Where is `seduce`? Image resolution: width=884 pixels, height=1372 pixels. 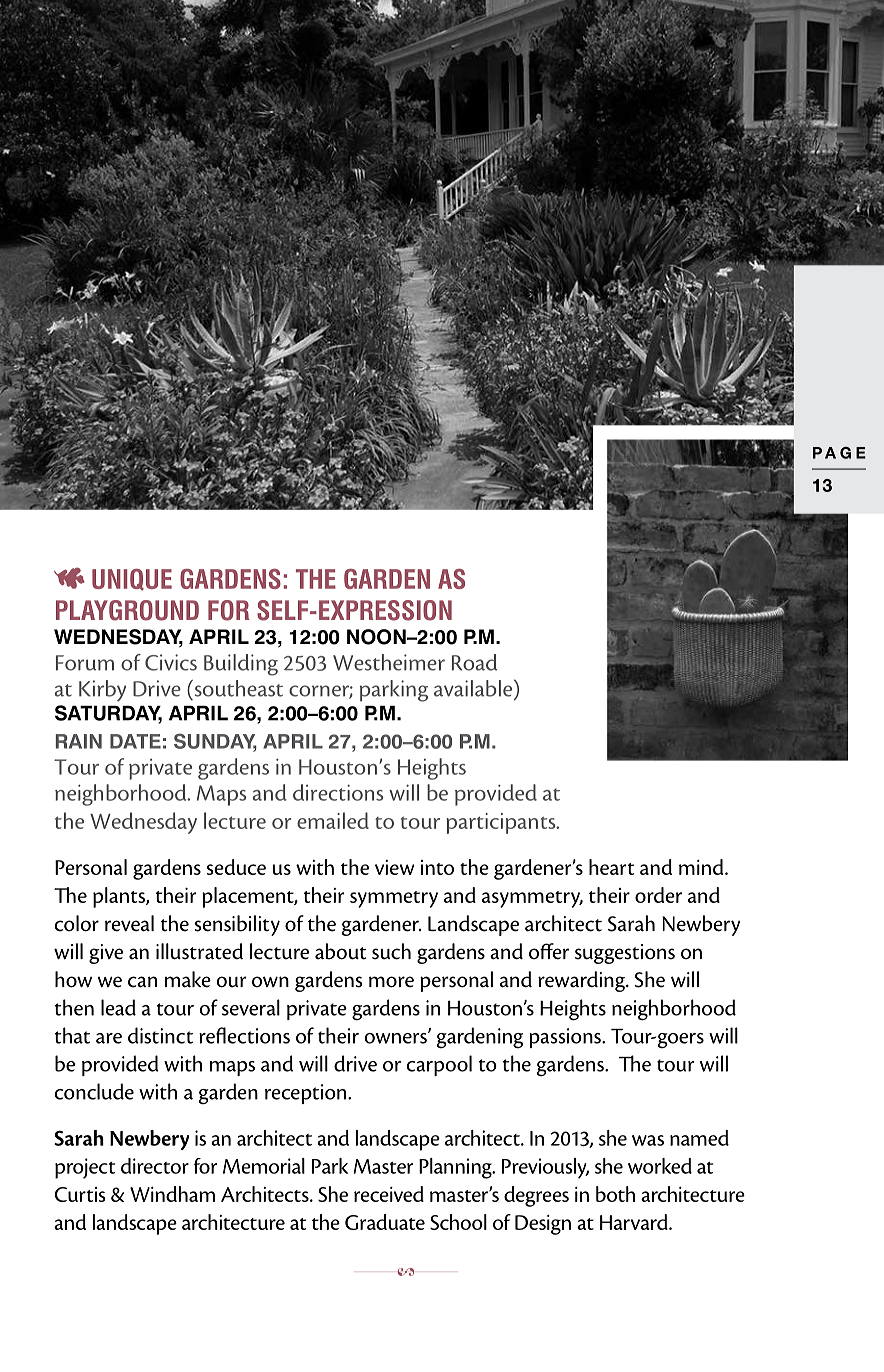
seduce is located at coordinates (236, 867).
